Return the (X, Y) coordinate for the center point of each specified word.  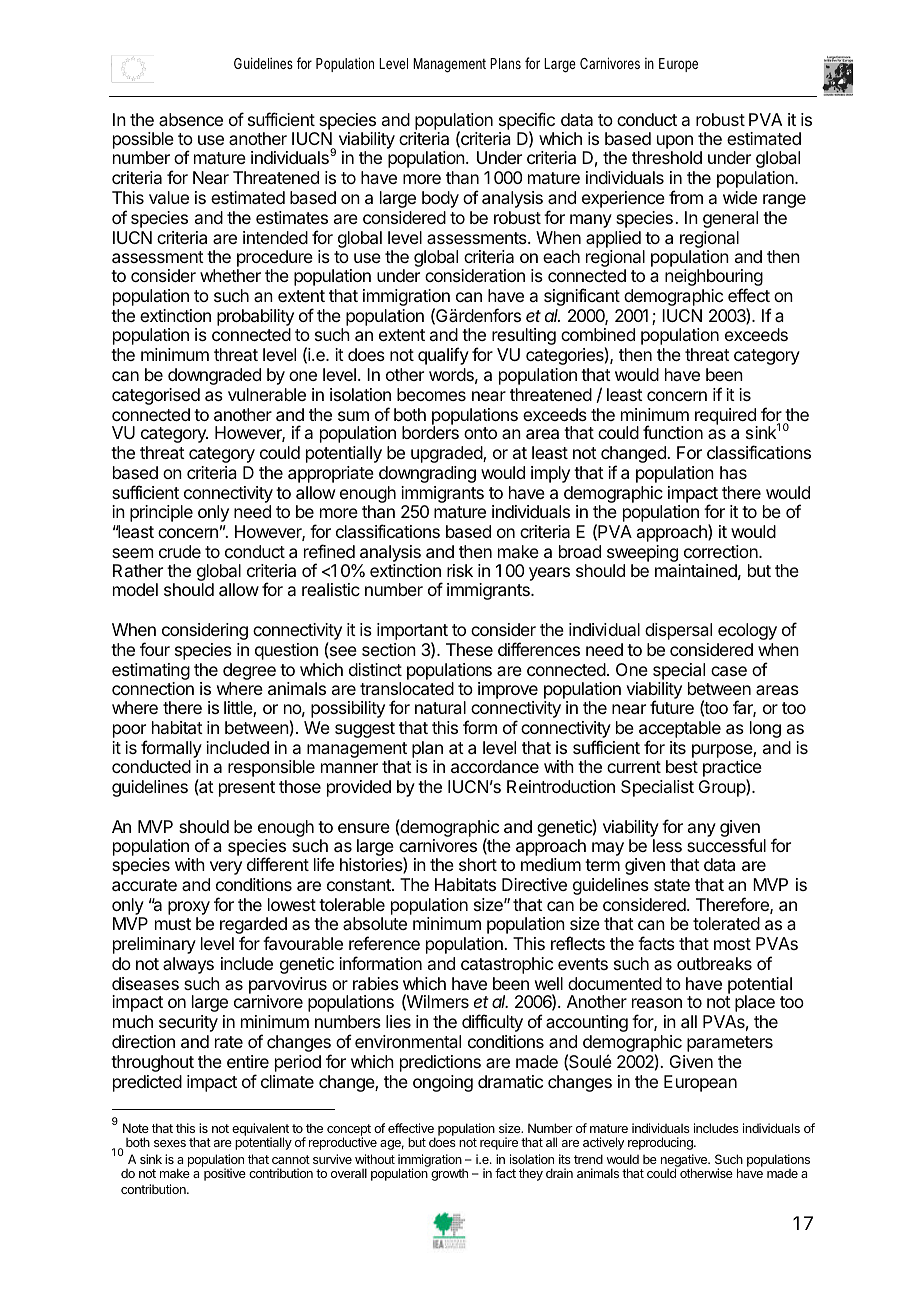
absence (191, 119)
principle (161, 513)
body (440, 199)
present (247, 789)
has (733, 472)
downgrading (427, 474)
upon (675, 142)
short (478, 864)
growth (449, 1175)
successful (726, 845)
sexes (170, 1143)
